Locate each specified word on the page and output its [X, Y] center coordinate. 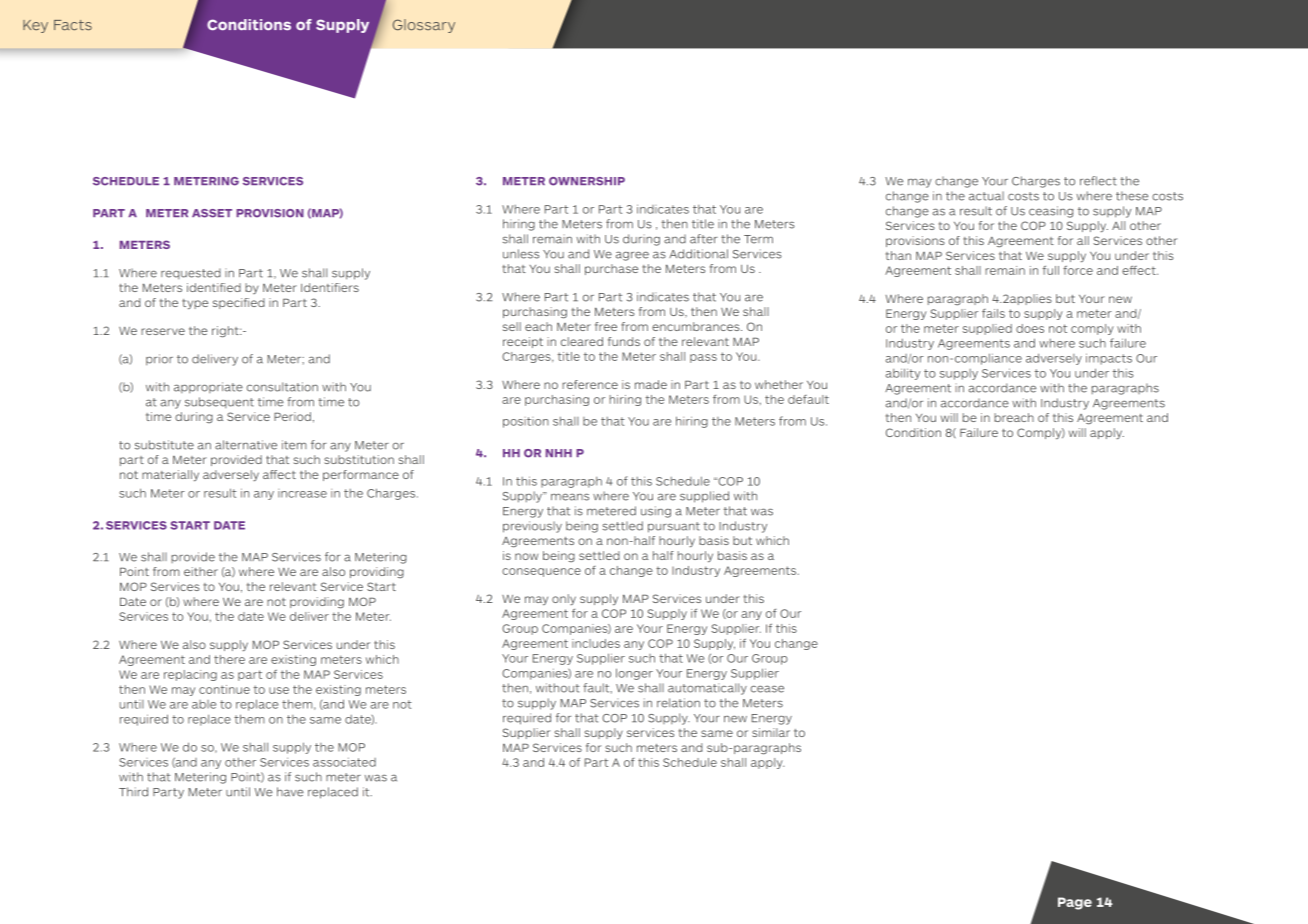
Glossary [424, 26]
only [564, 599]
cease [767, 689]
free [606, 326]
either [201, 571]
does [1030, 328]
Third [133, 792]
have [290, 792]
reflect [1098, 181]
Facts [73, 25]
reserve [163, 331]
